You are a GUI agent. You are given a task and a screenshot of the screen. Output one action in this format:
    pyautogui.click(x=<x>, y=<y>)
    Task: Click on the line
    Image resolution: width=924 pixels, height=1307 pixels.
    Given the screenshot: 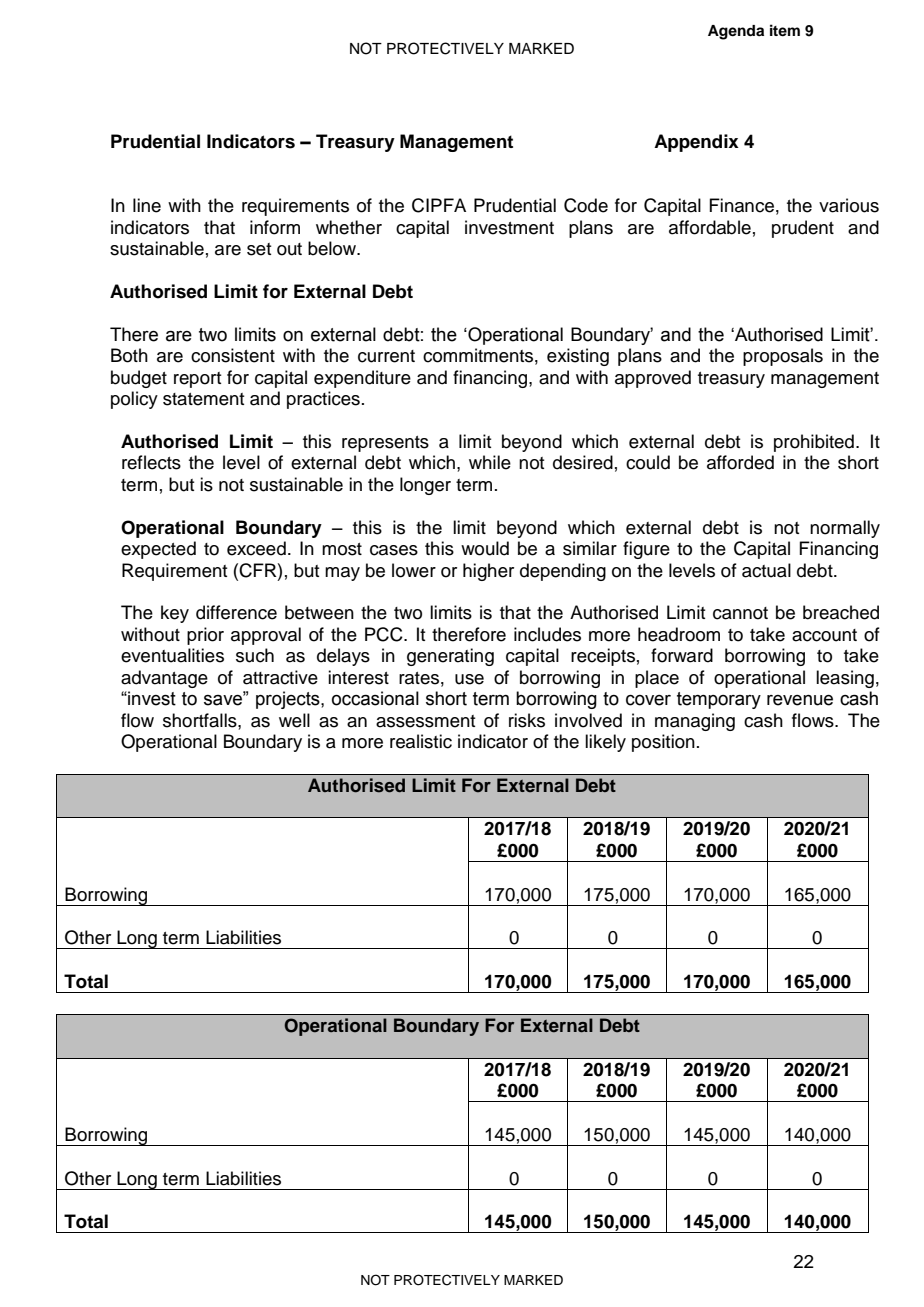 What is the action you would take?
    pyautogui.click(x=147, y=205)
